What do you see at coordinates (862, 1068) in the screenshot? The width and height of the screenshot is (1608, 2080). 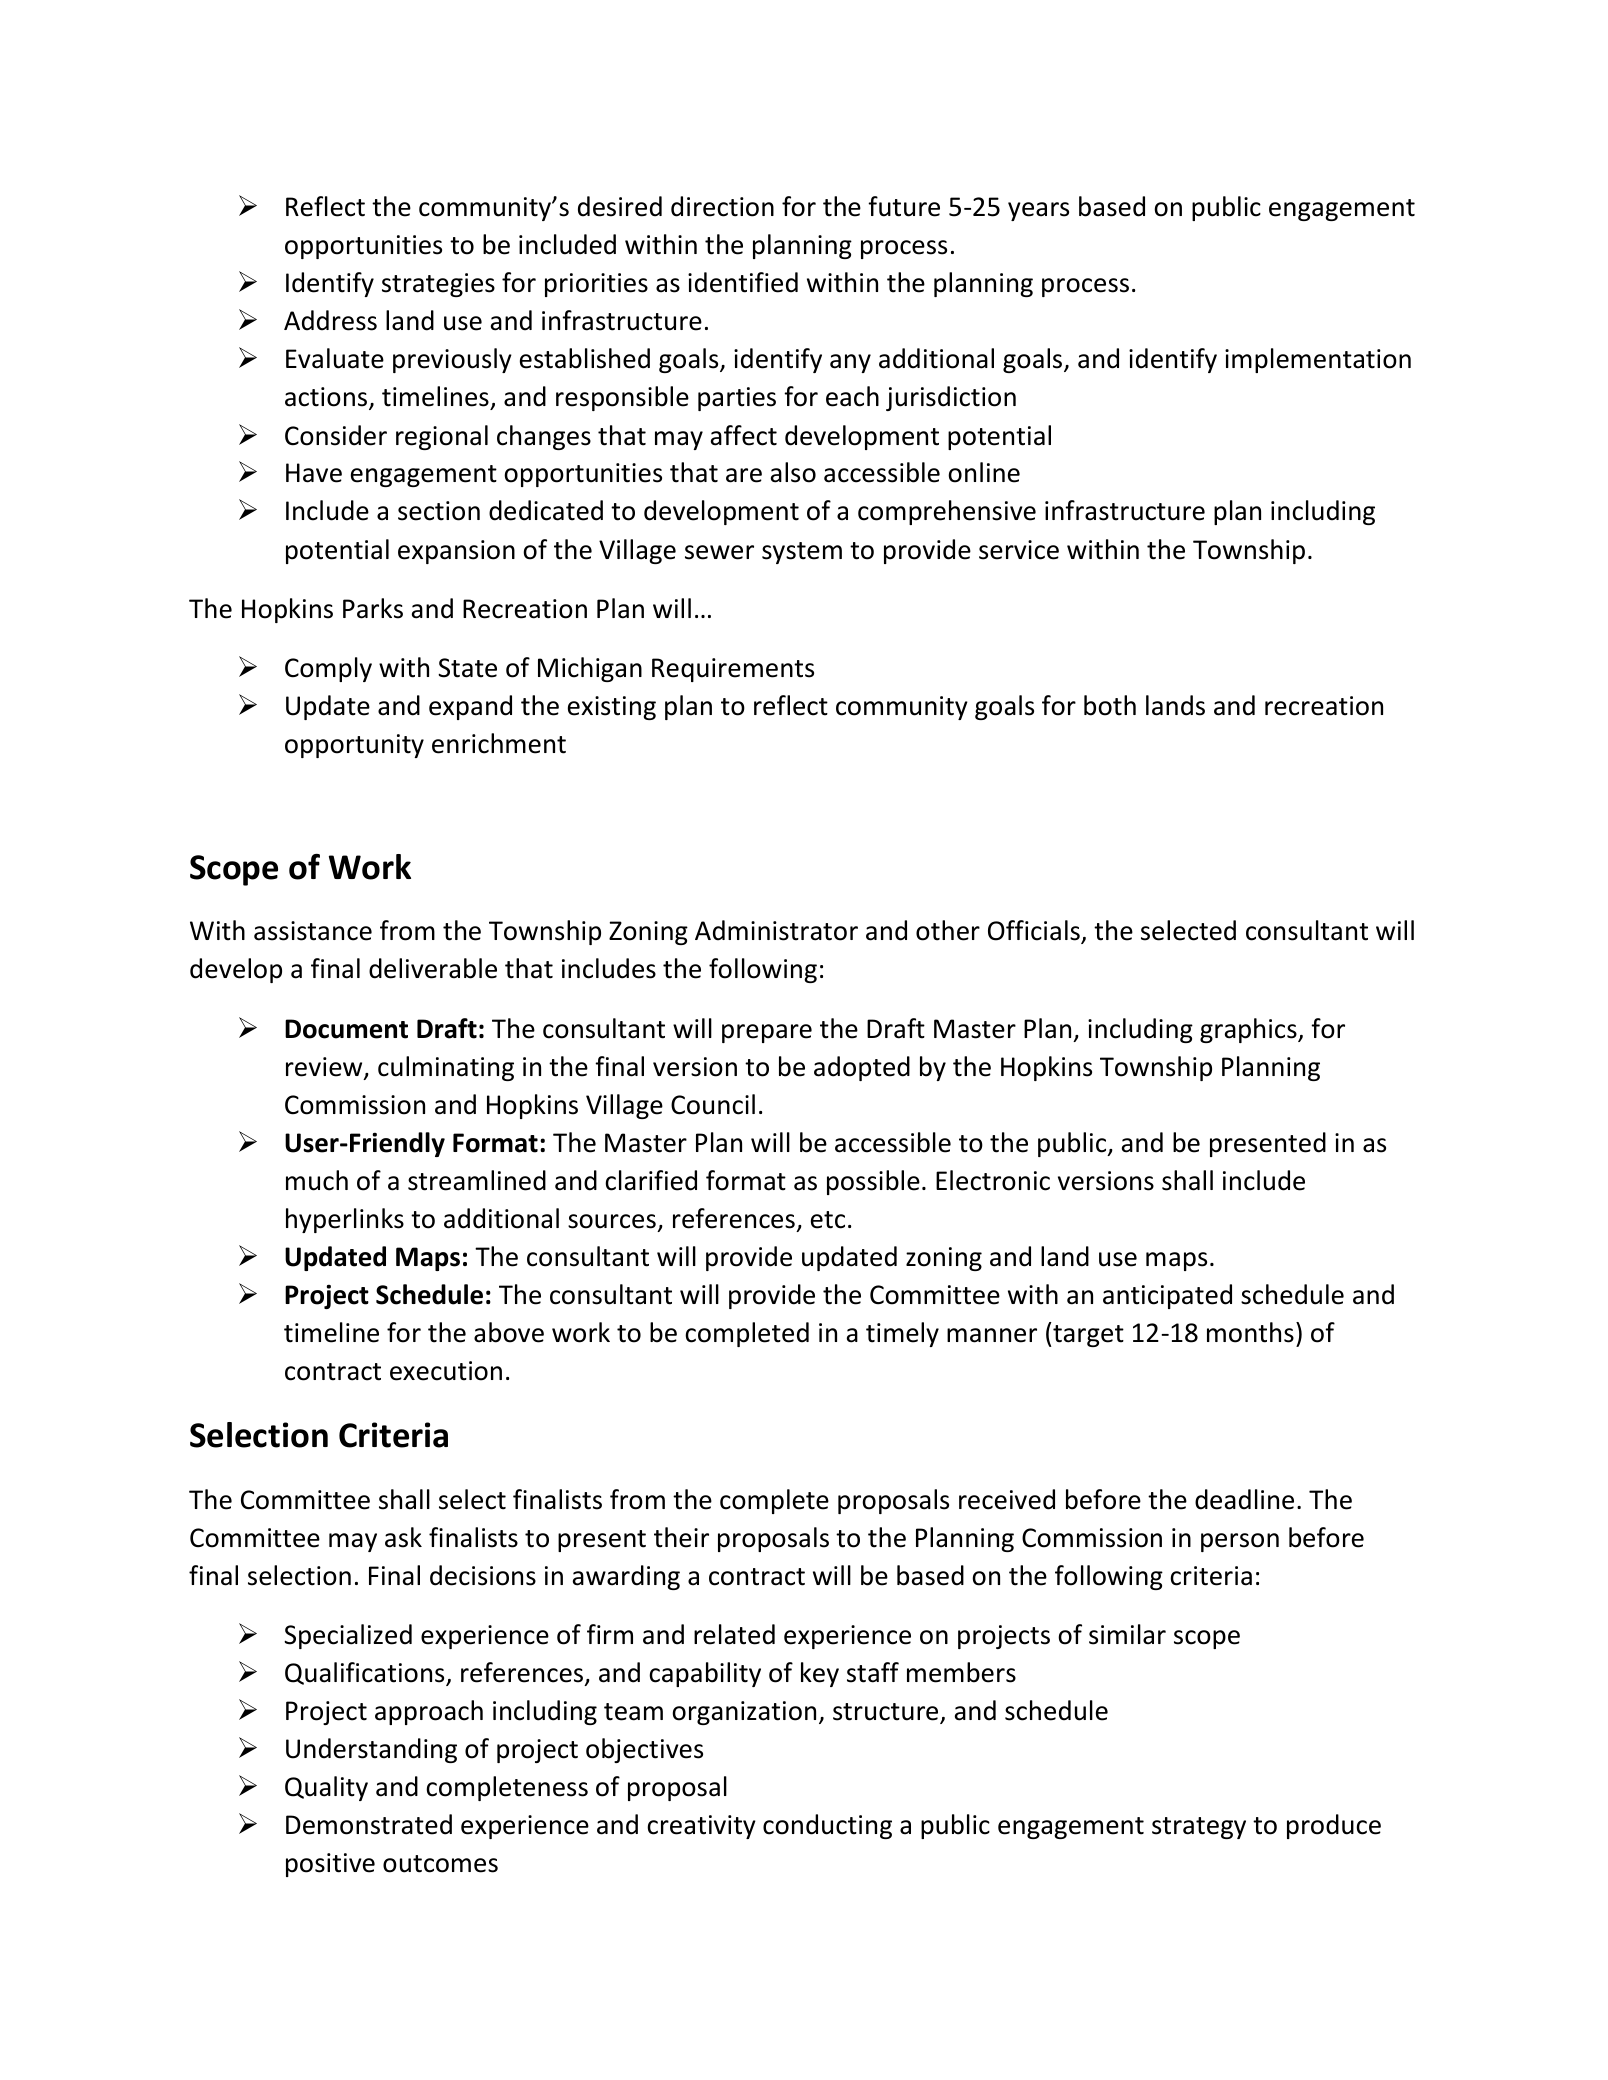 I see `adopted` at bounding box center [862, 1068].
